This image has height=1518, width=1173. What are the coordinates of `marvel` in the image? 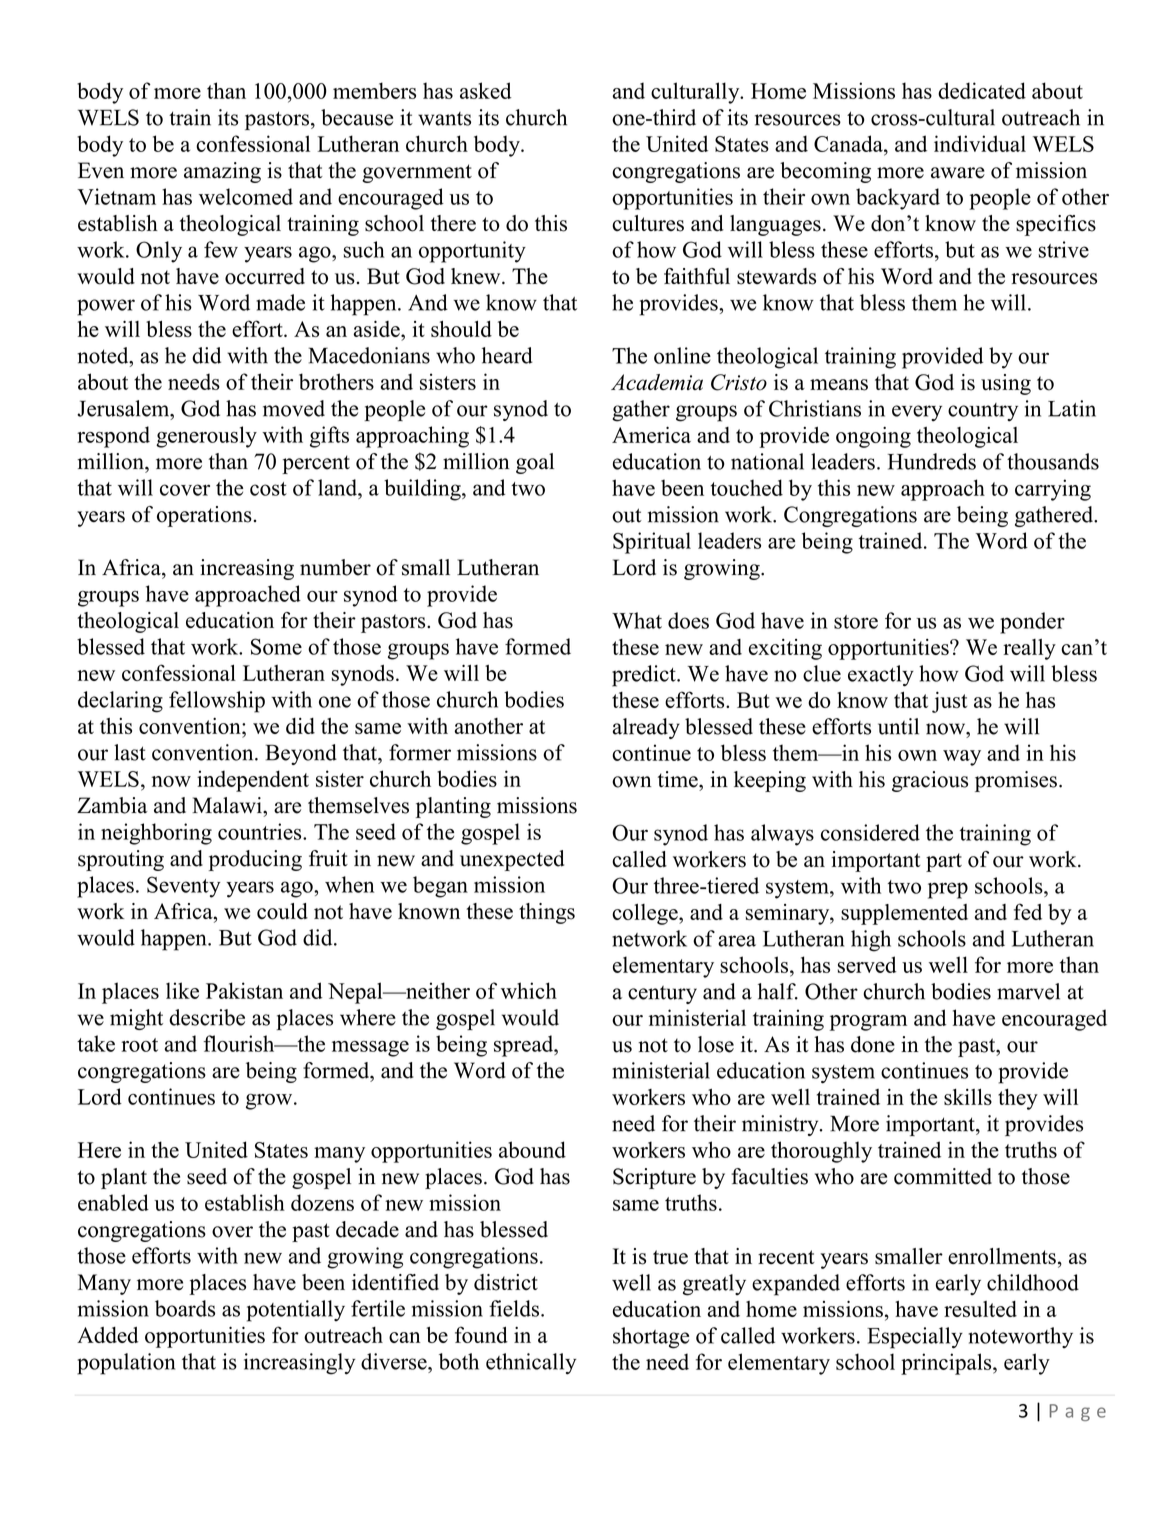 It's located at (1028, 991).
